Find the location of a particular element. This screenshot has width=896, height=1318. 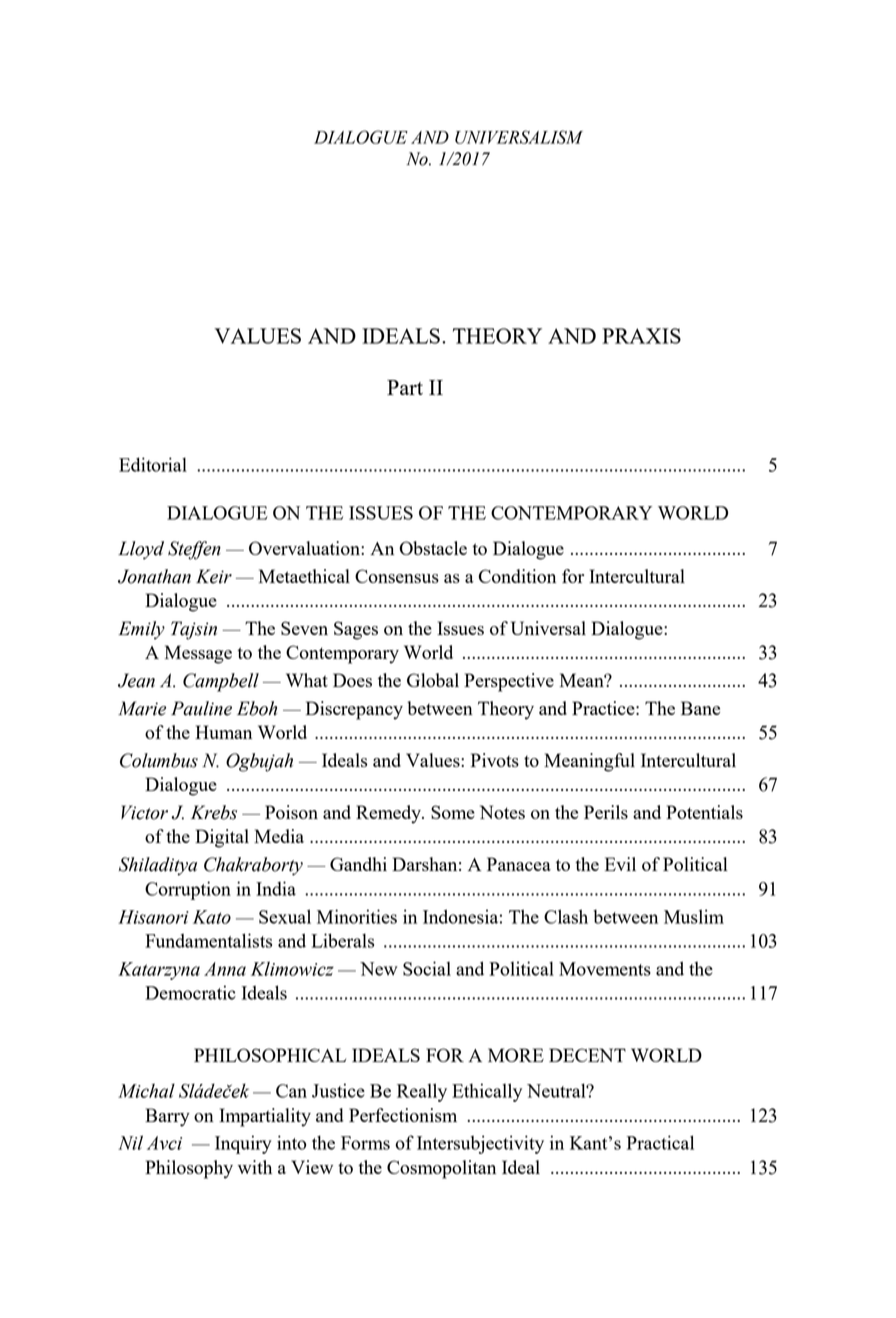

Cosmopolitan is located at coordinates (441, 1169).
